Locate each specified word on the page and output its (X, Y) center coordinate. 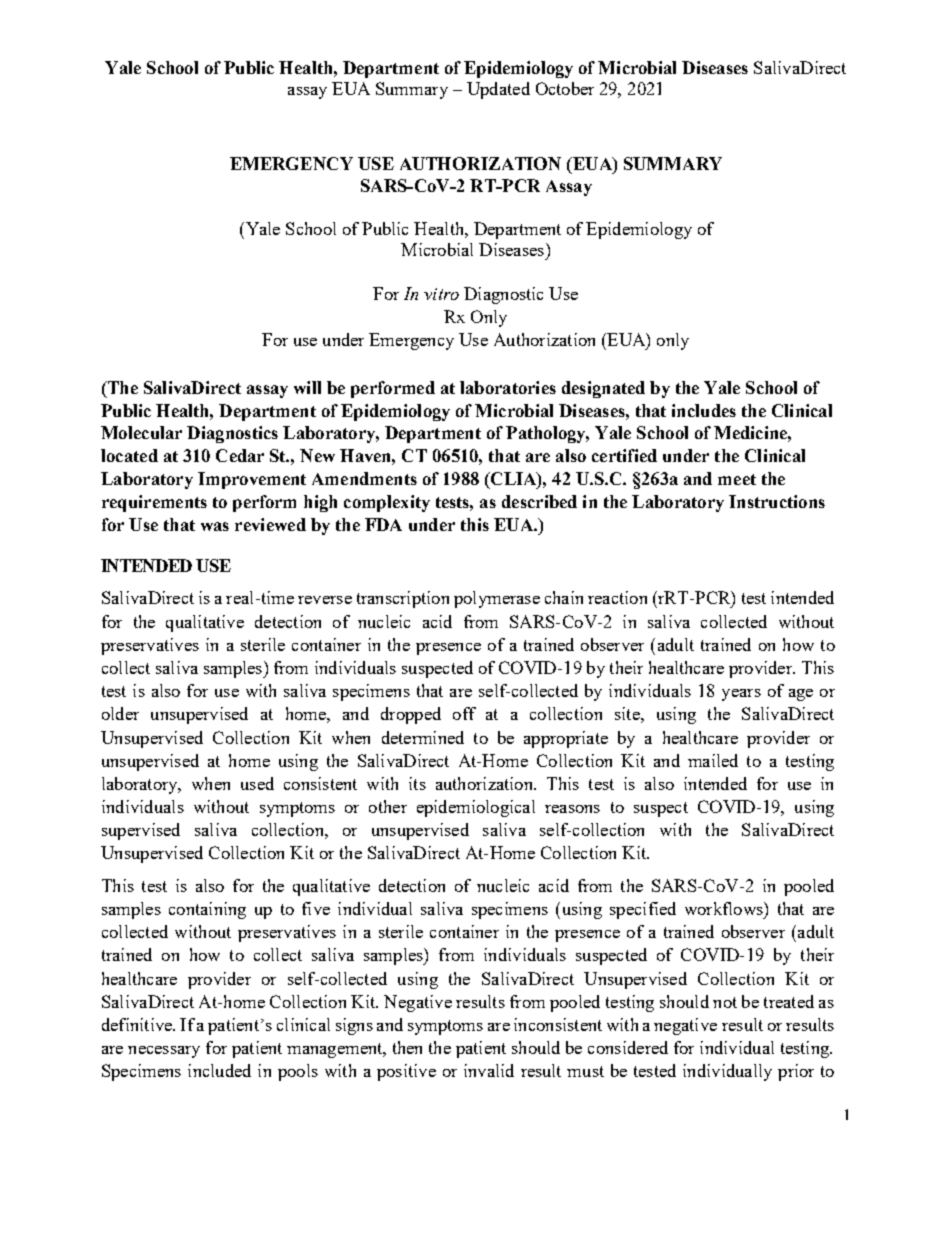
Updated (498, 90)
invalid (489, 1070)
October (565, 88)
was (215, 526)
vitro (441, 294)
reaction (617, 597)
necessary (164, 1052)
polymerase (497, 599)
